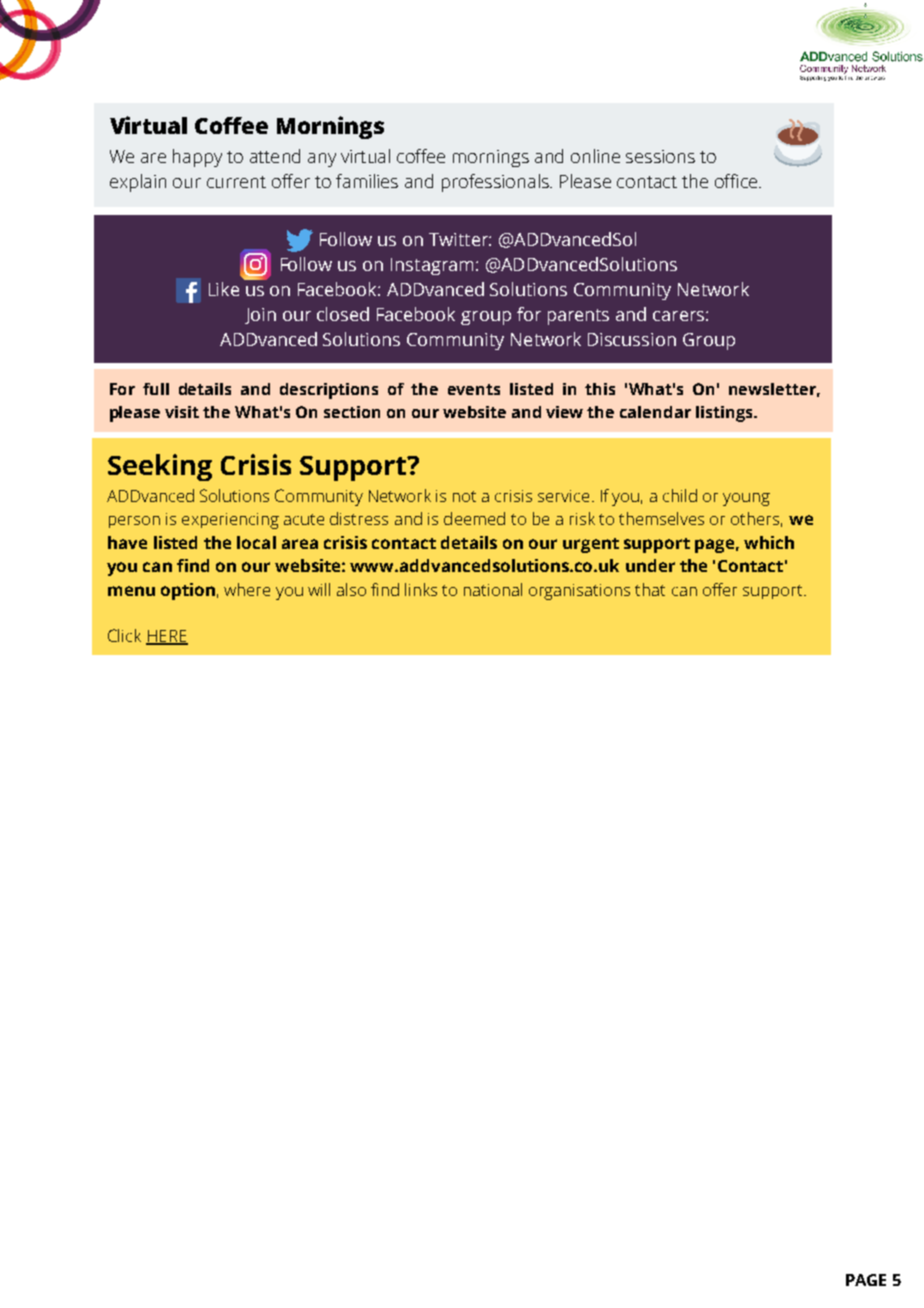 Image resolution: width=924 pixels, height=1308 pixels. Describe the element at coordinates (496, 183) in the page. I see `professionals` at that location.
